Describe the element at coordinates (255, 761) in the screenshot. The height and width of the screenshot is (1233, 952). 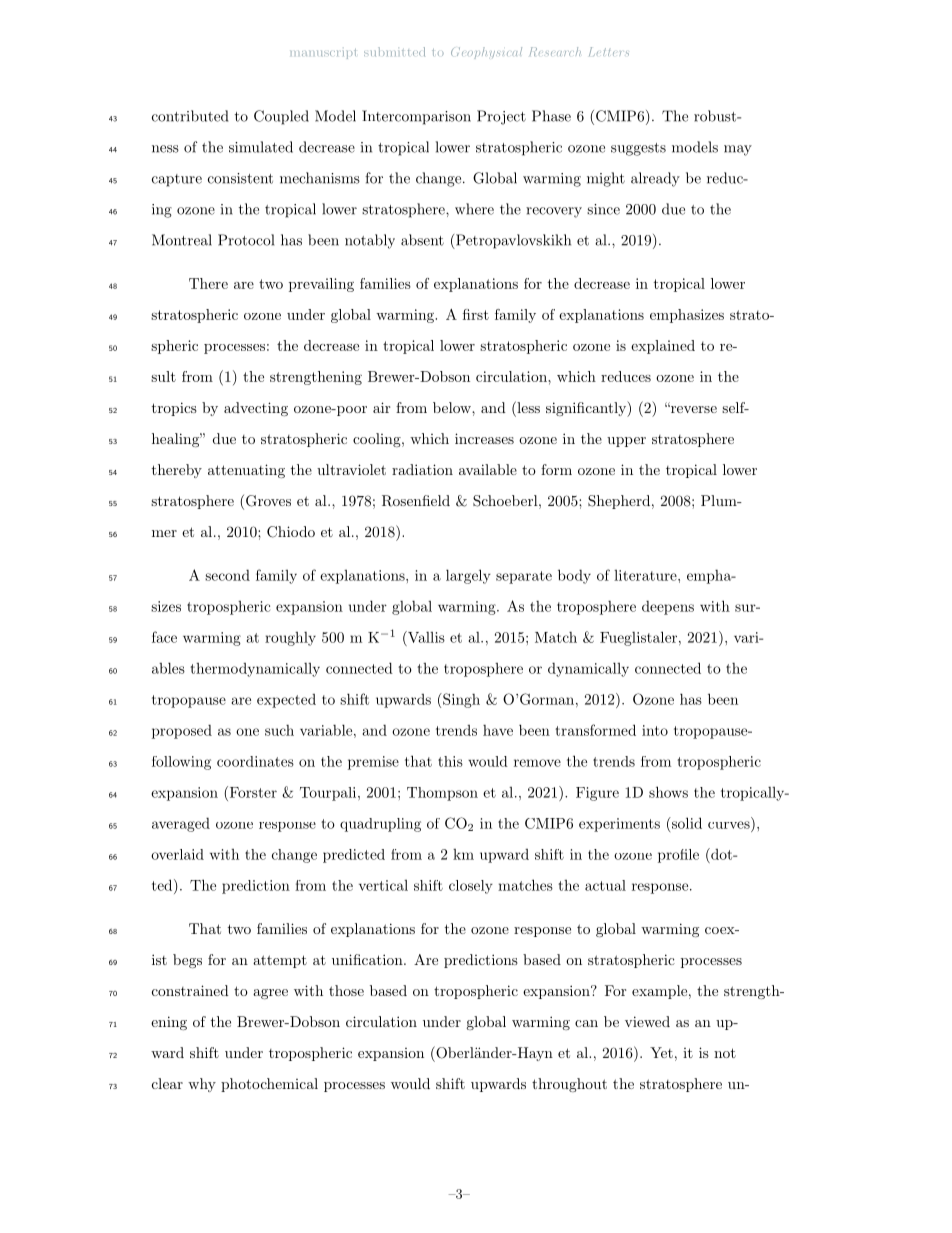
I see `coordinates` at that location.
